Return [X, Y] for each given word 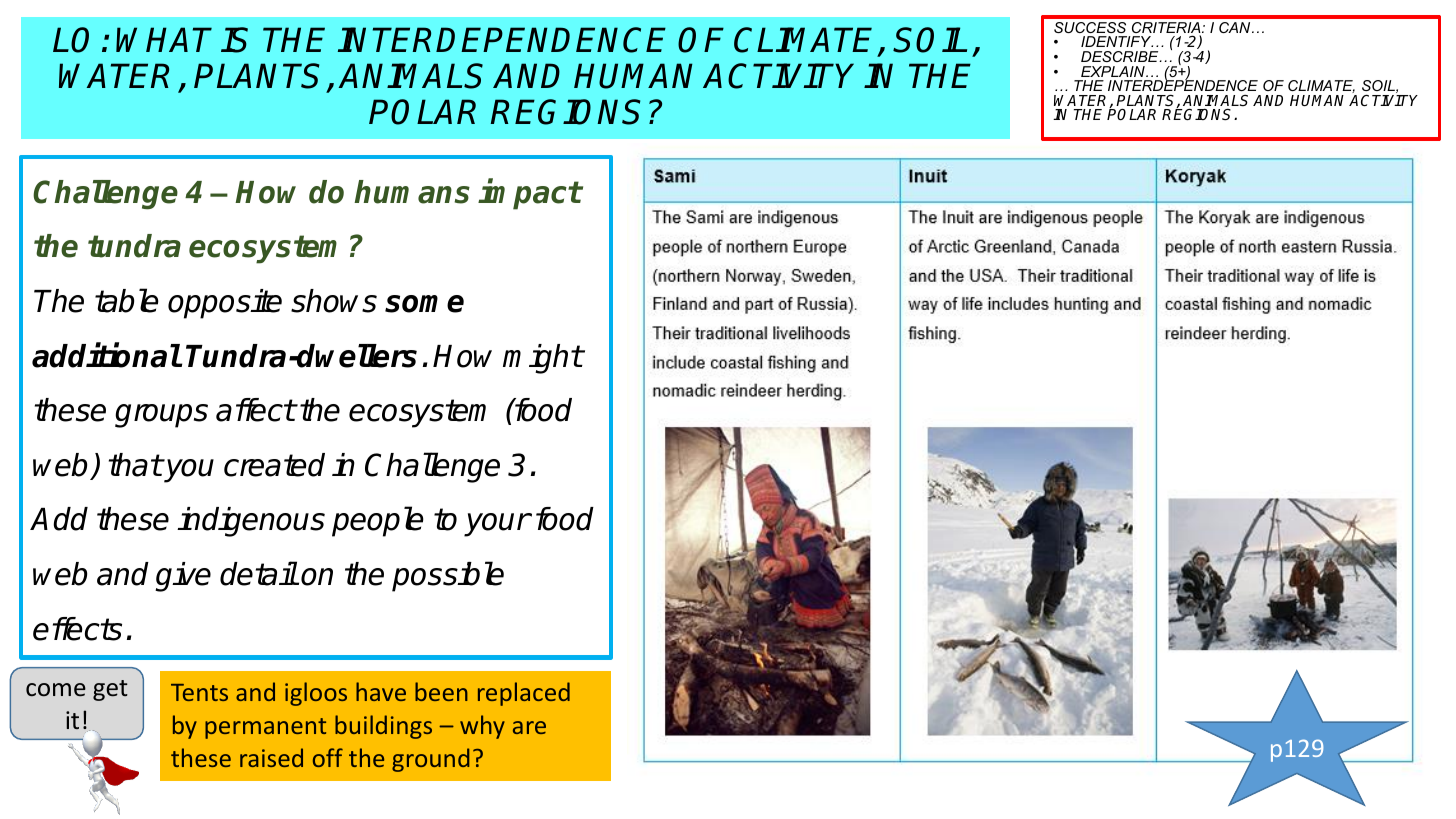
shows [334, 301]
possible [448, 576]
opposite [225, 304]
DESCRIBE [1121, 56]
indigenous [251, 522]
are [529, 727]
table [127, 300]
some [424, 304]
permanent [265, 728]
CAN [1236, 27]
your [497, 525]
